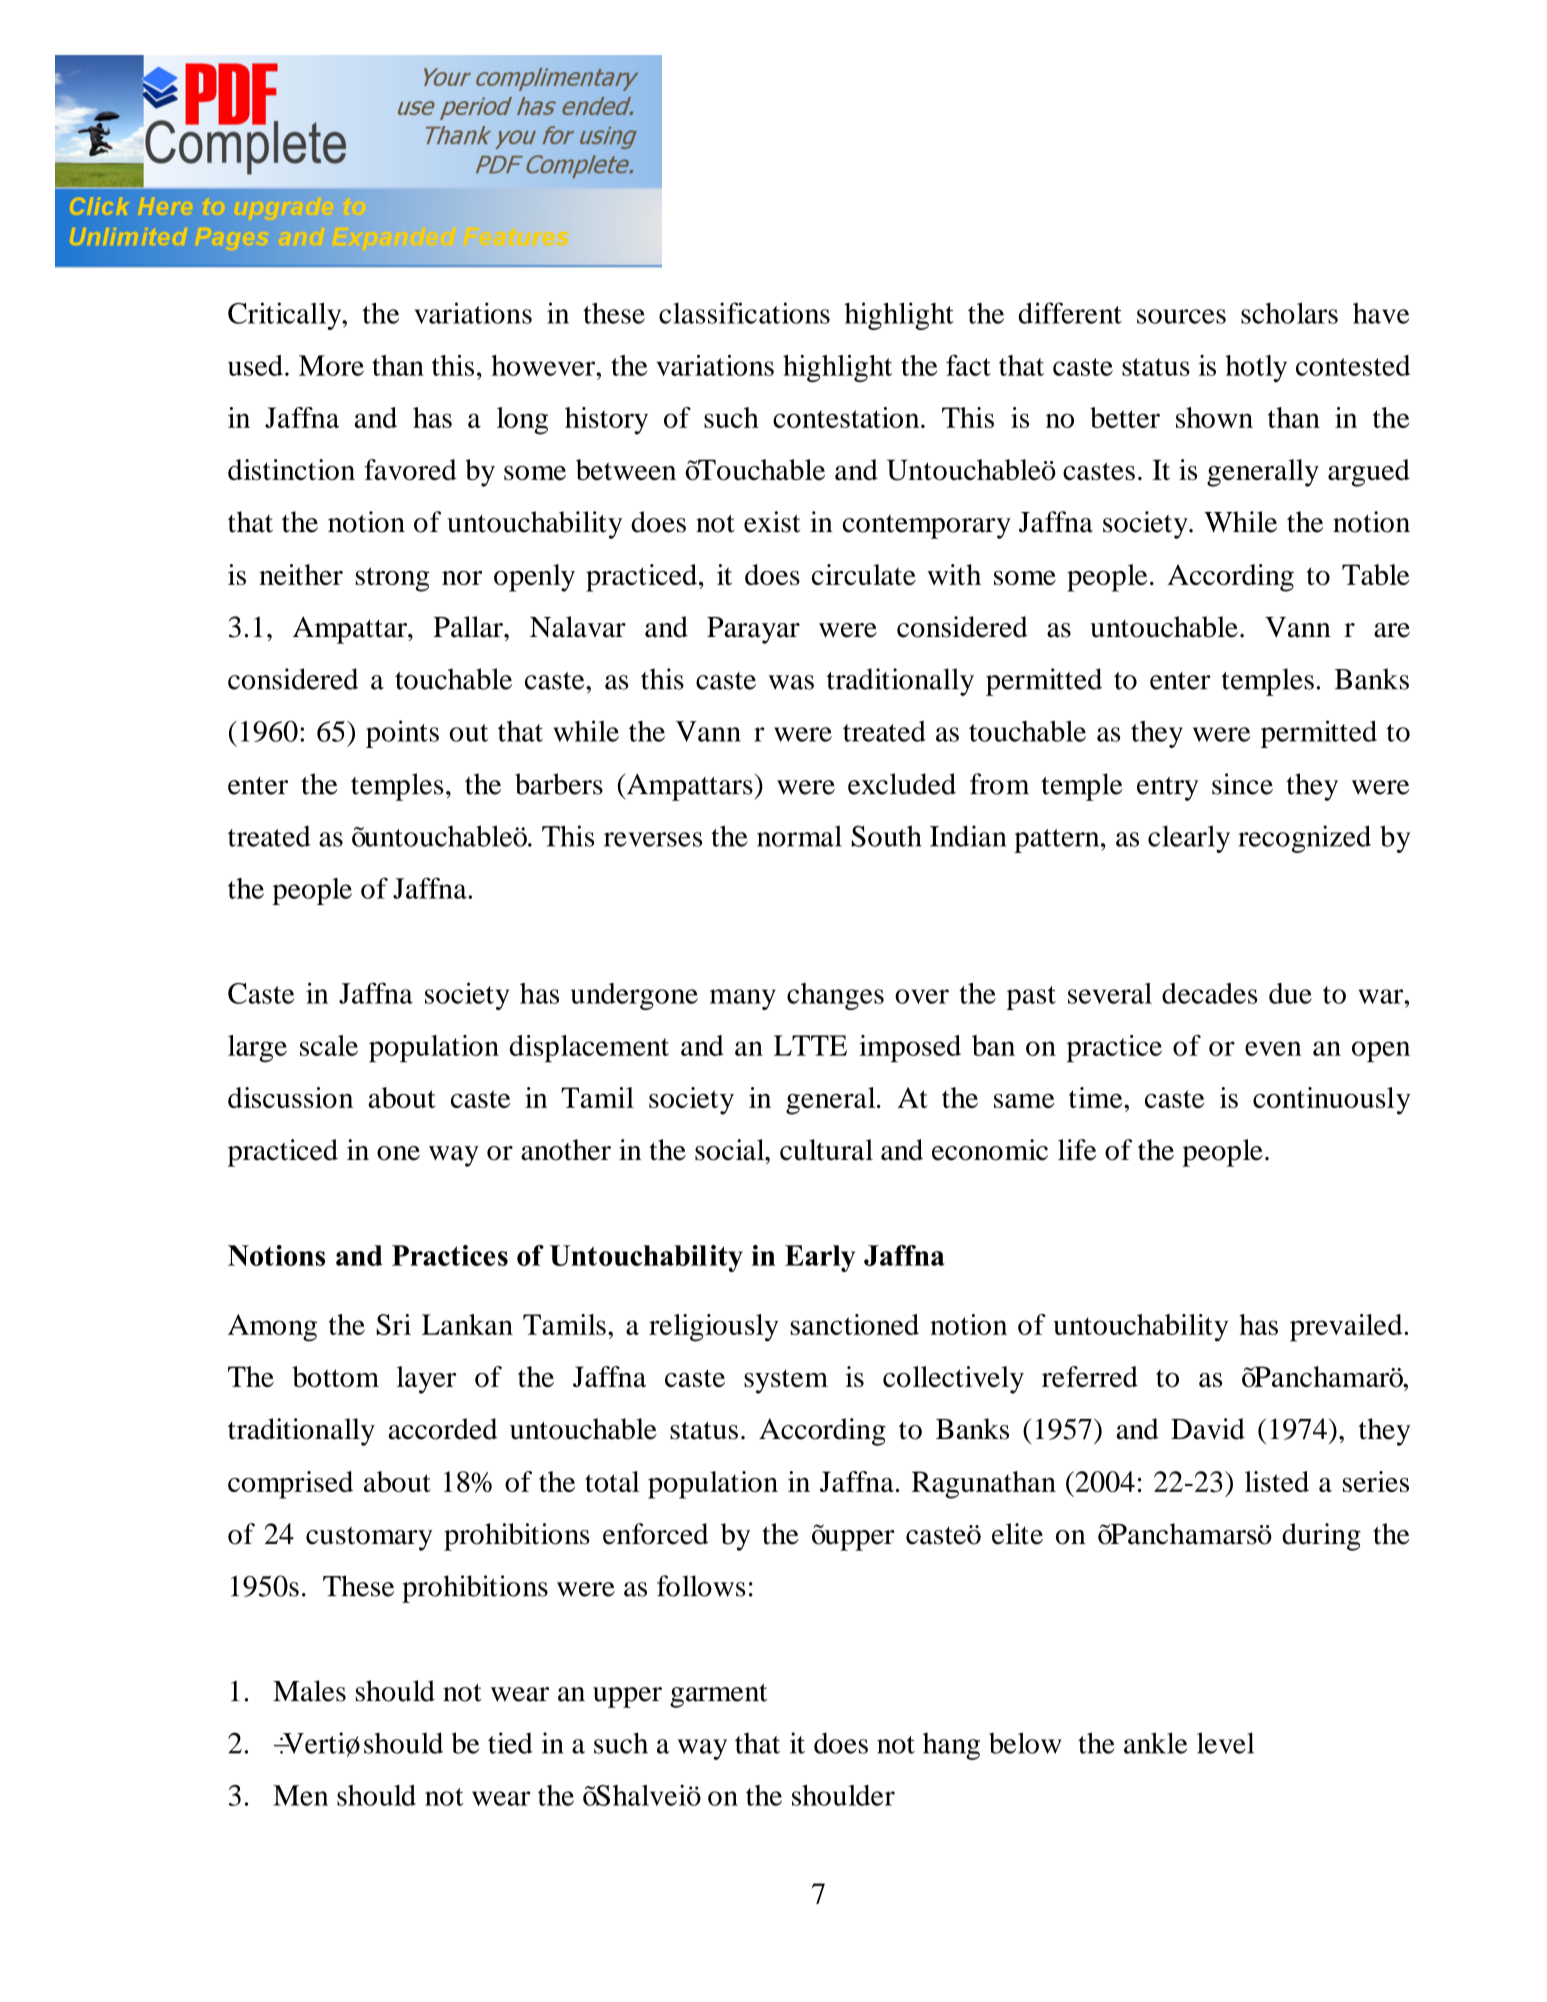 The width and height of the document is (1547, 2002). I want to click on David, so click(1208, 1429).
